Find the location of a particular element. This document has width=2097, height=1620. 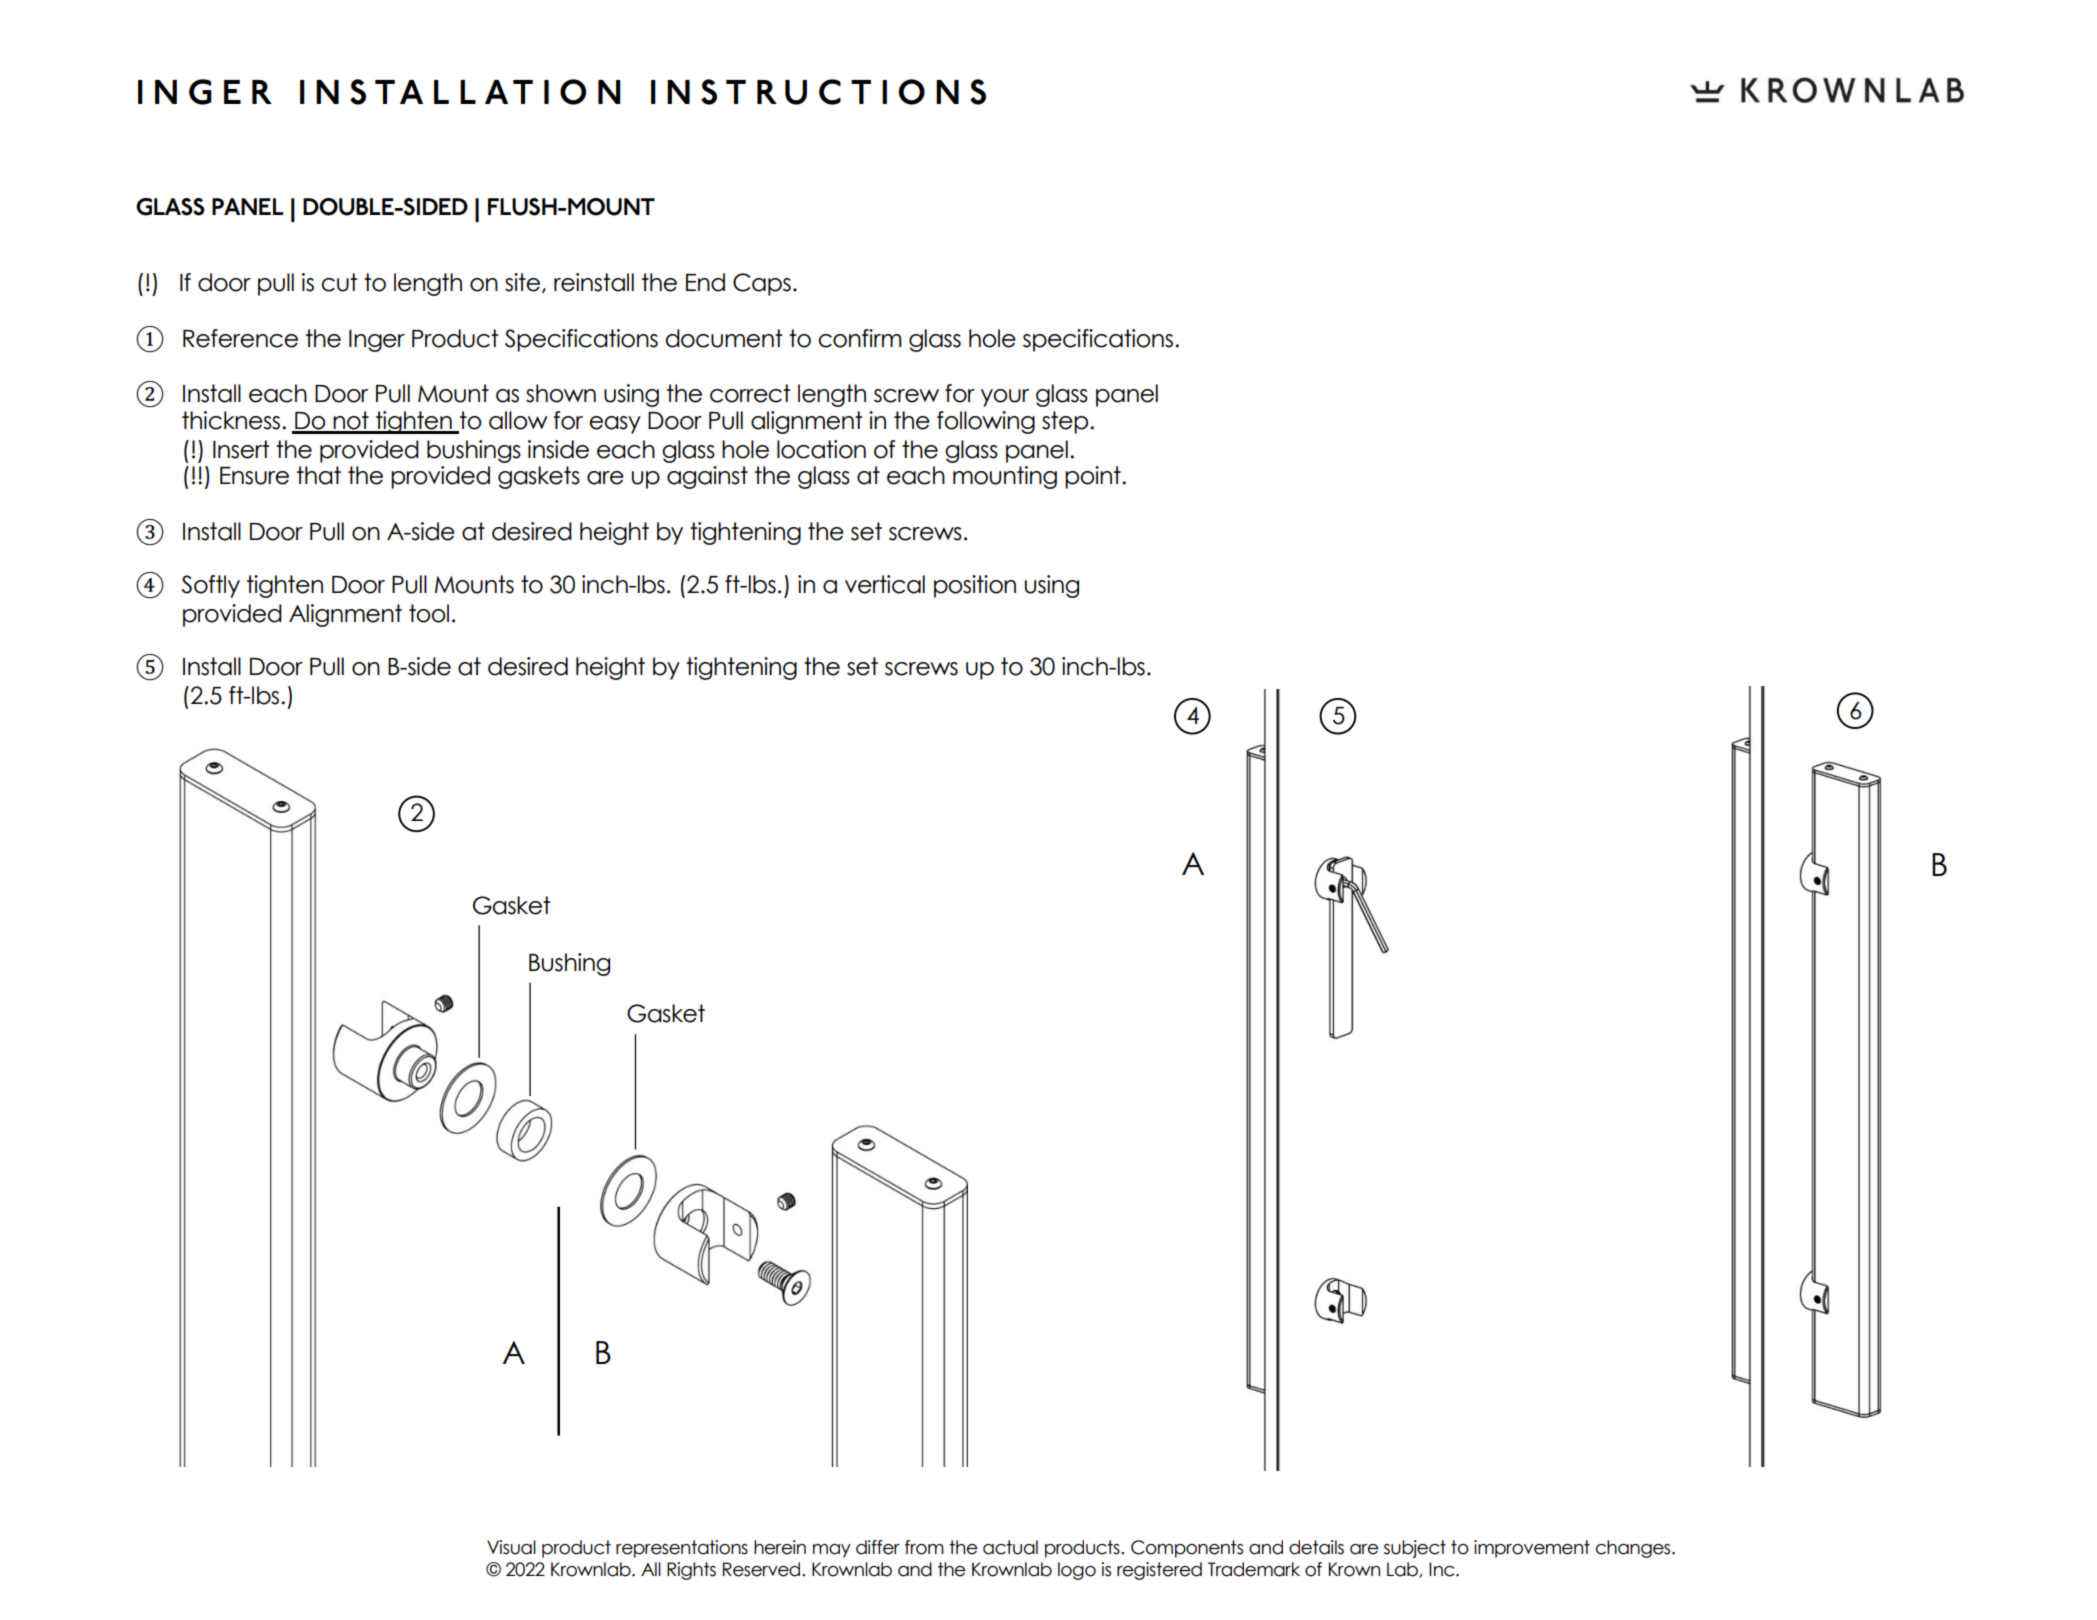

differ is located at coordinates (878, 1547).
